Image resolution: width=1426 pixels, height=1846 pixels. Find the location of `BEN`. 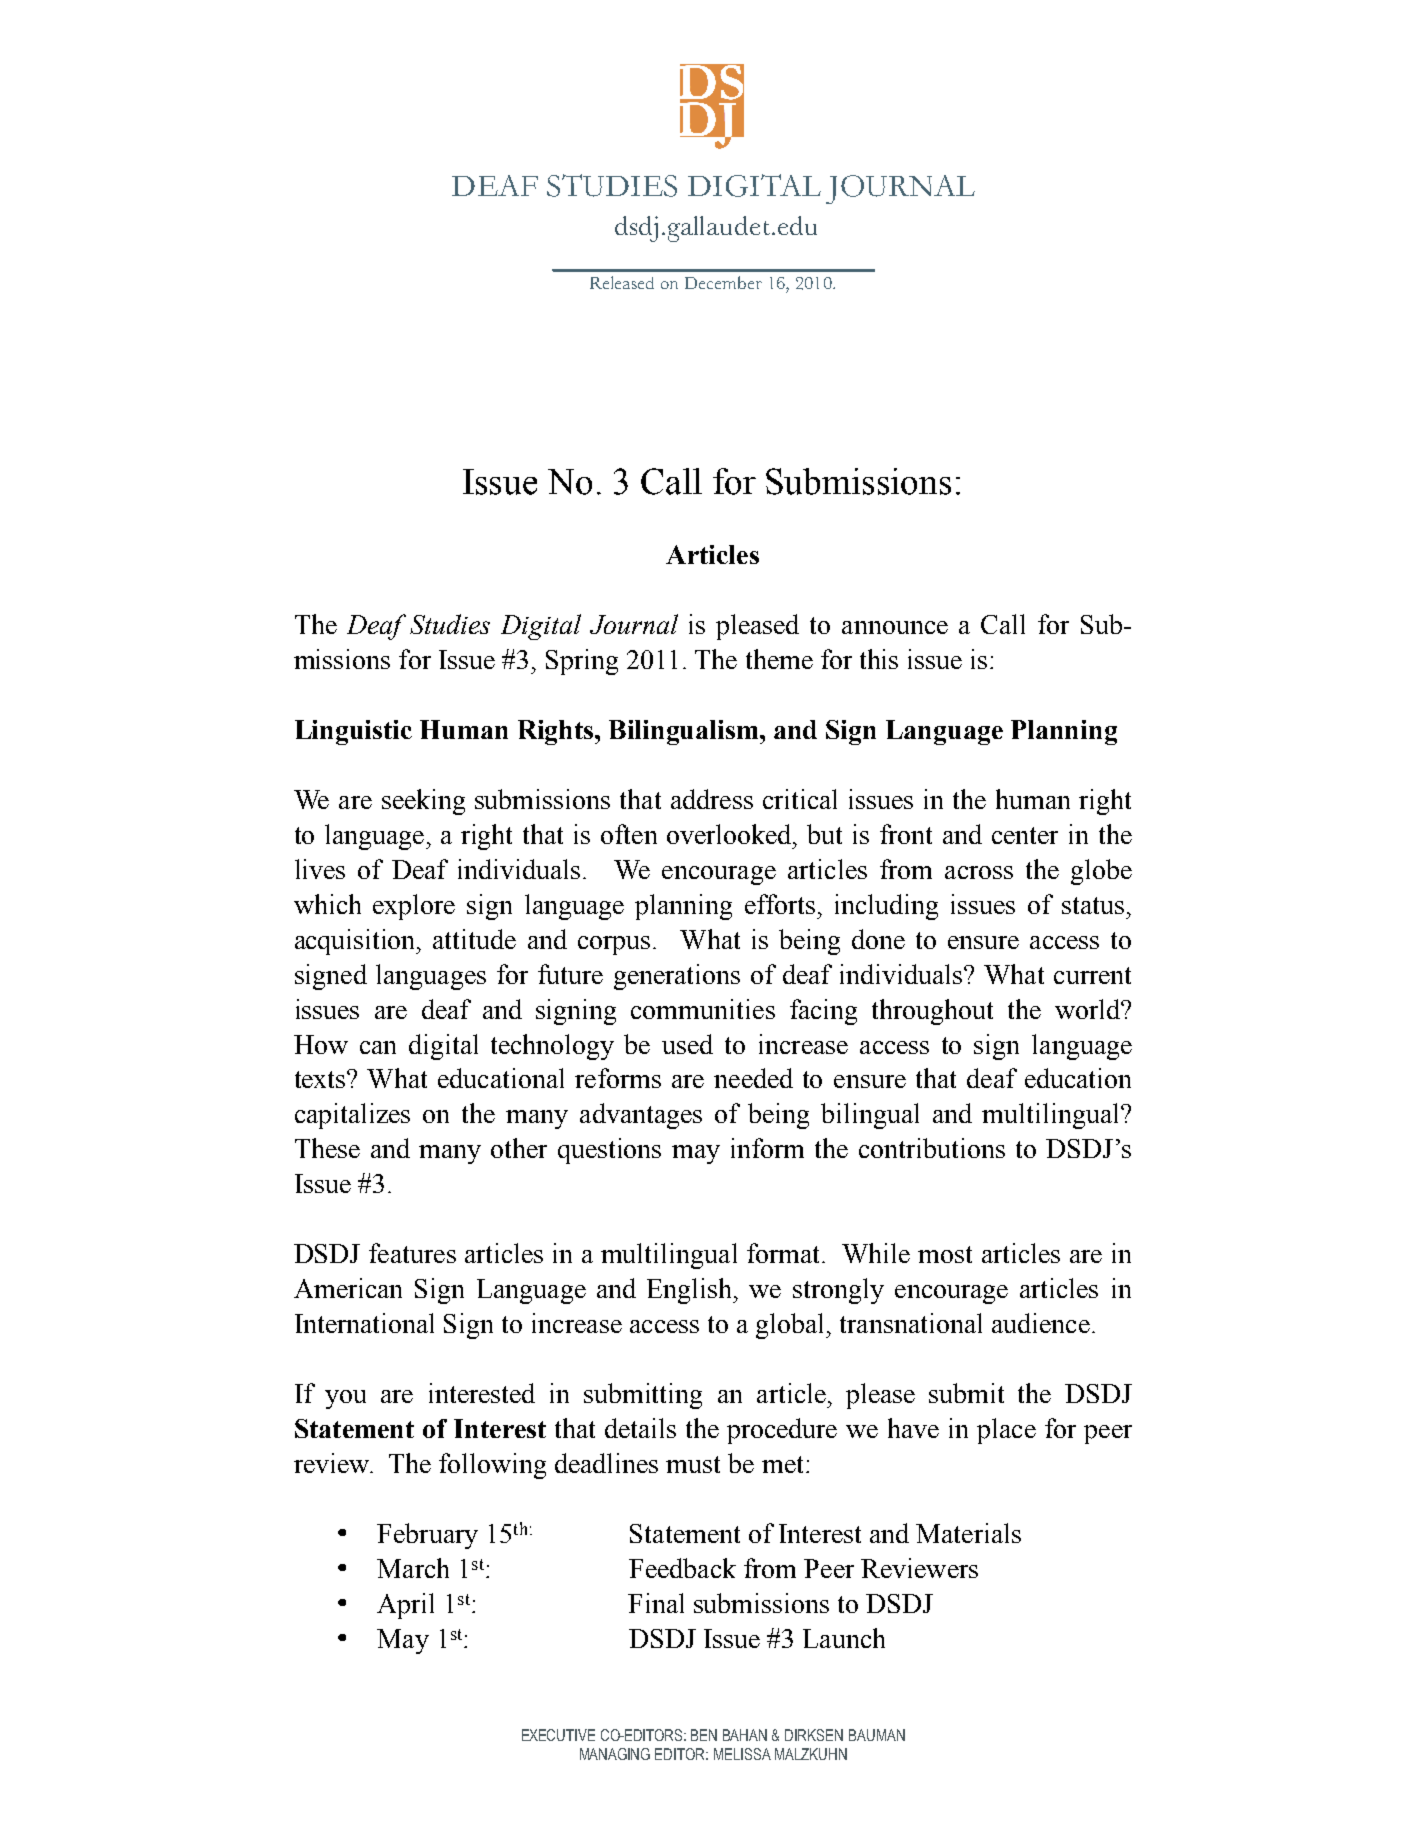

BEN is located at coordinates (704, 1735).
